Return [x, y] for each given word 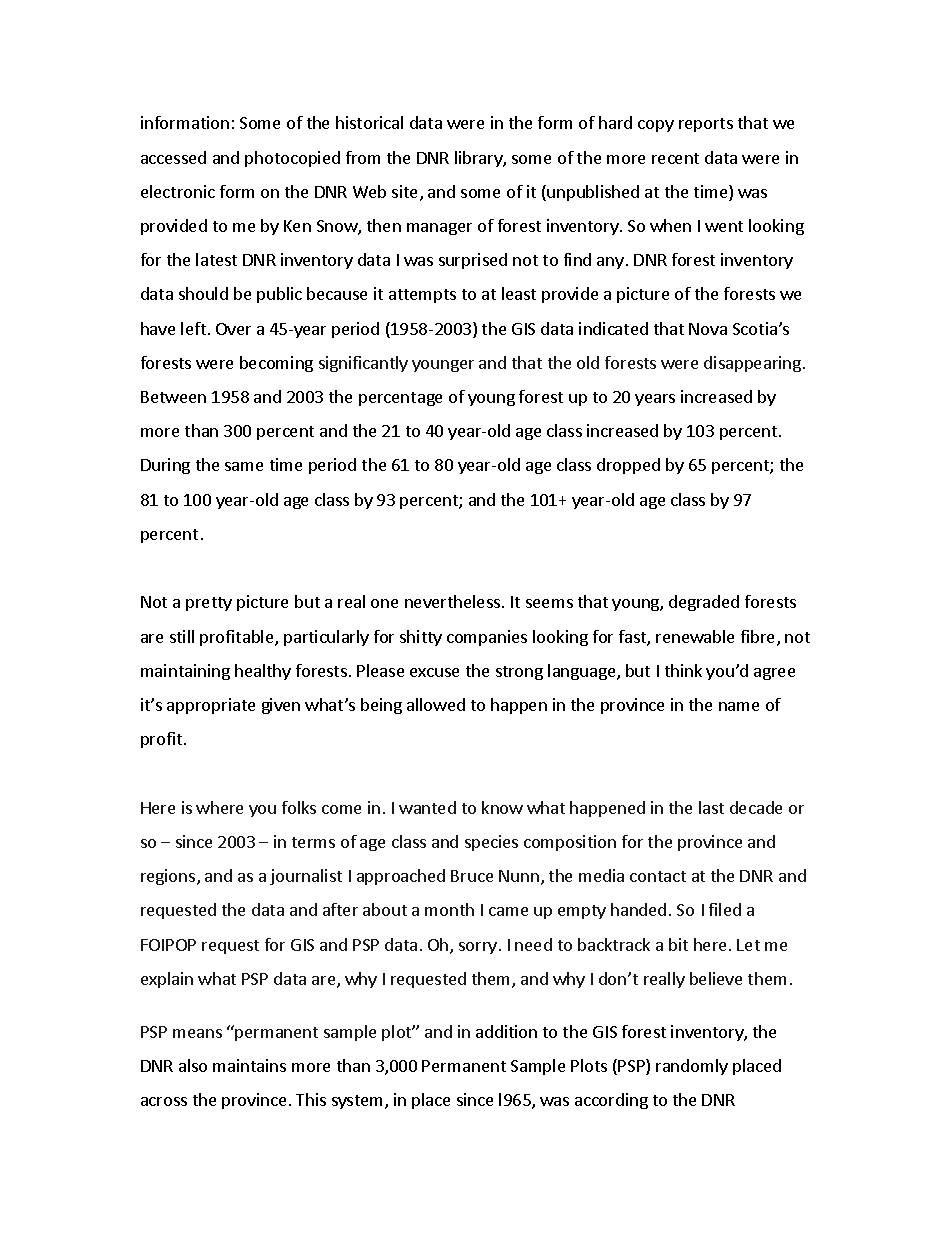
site [406, 193]
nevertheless [454, 601]
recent [675, 158]
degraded [704, 603]
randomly [692, 1067]
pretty [209, 604]
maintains [249, 1065]
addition [506, 1031]
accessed [173, 157]
